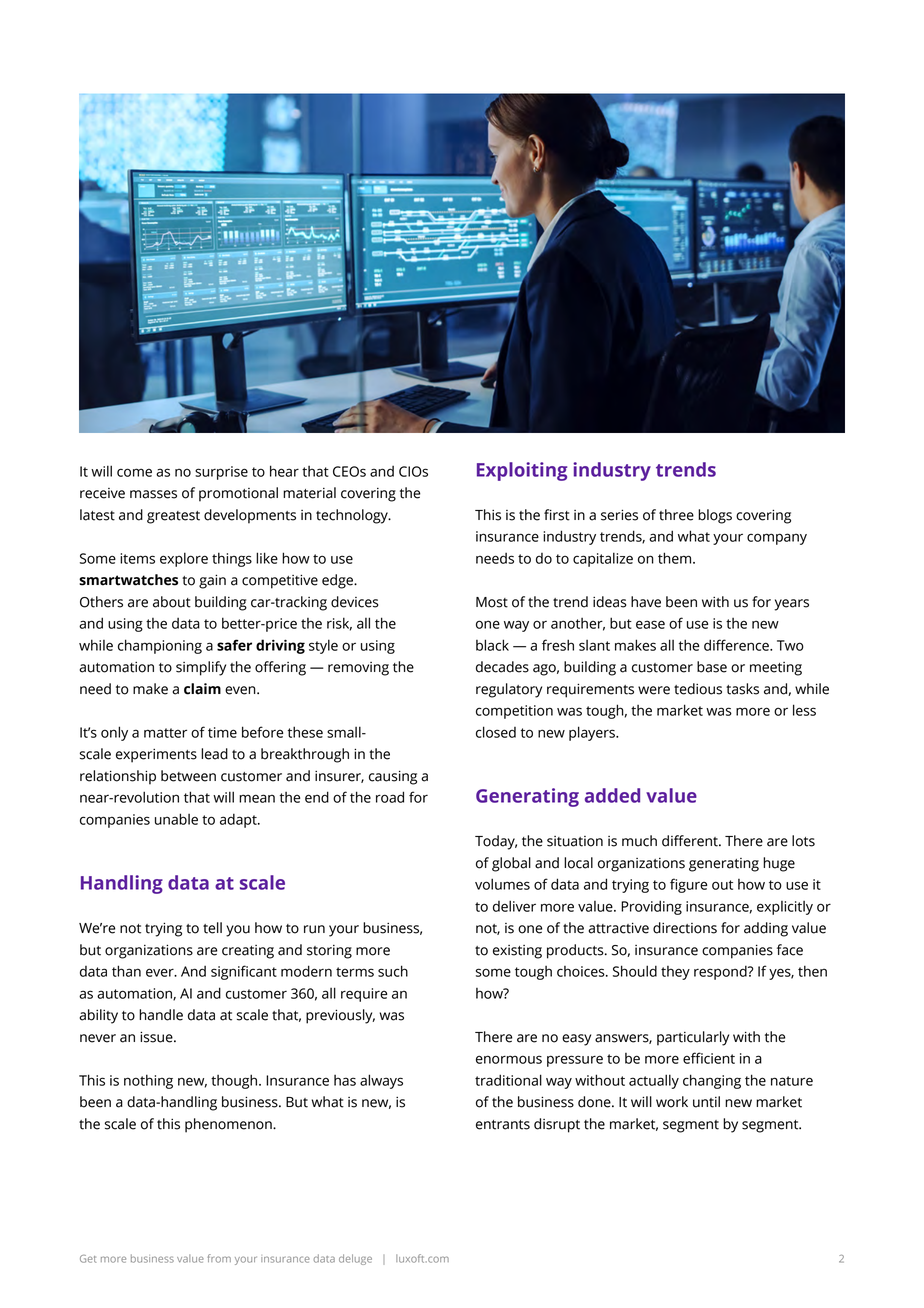 This image has width=924, height=1308. I want to click on deluge, so click(355, 1259).
